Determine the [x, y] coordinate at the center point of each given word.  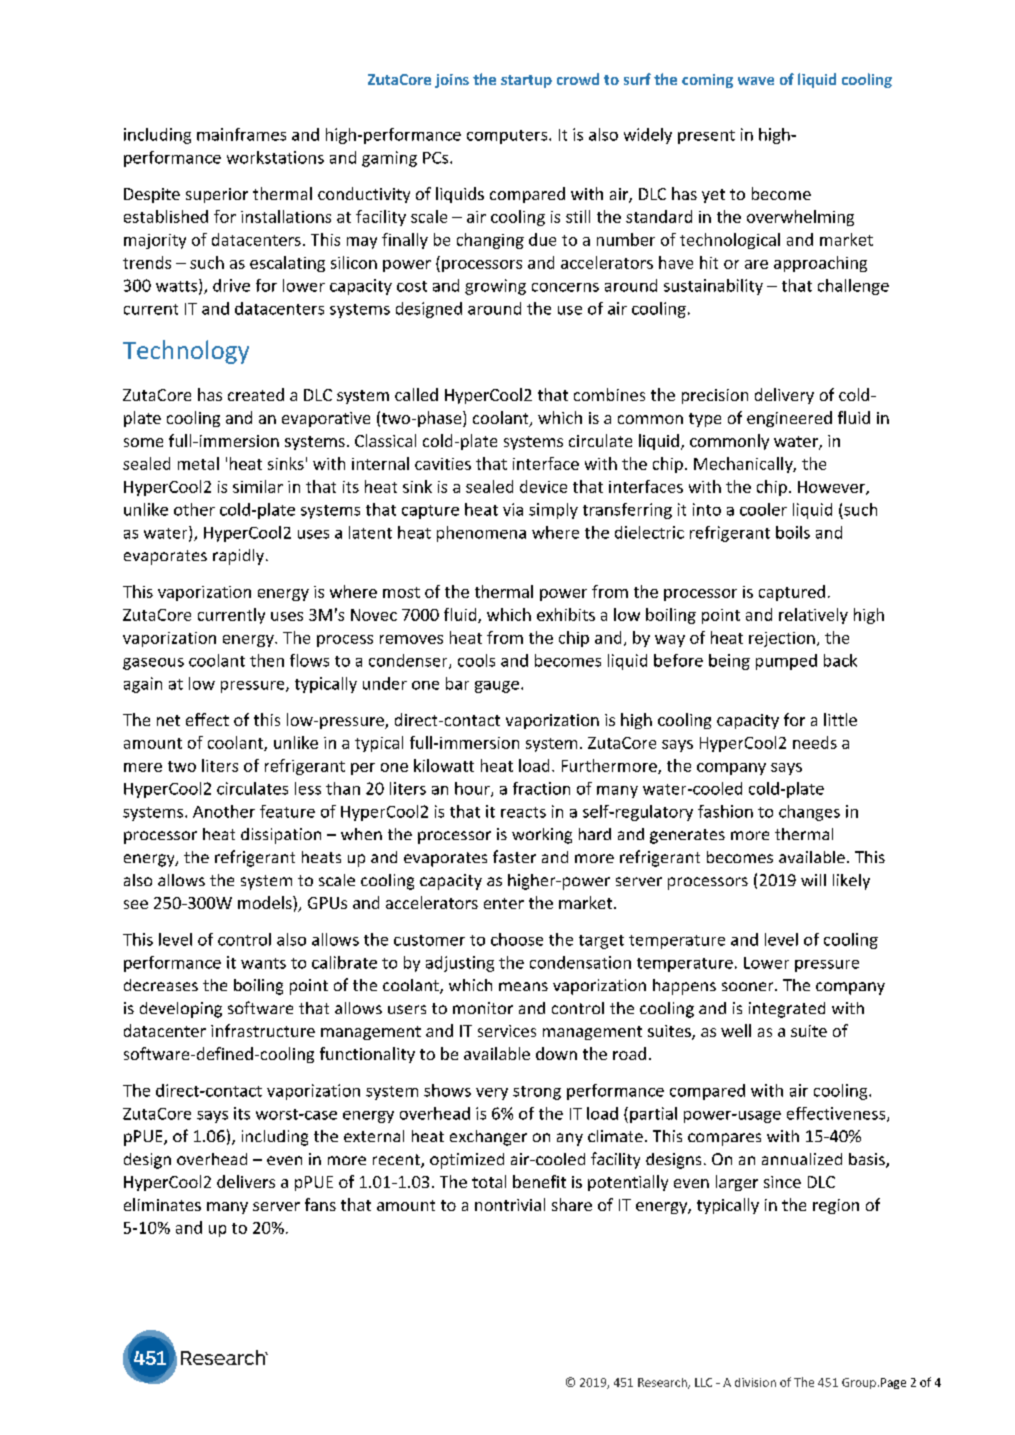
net [168, 720]
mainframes [241, 134]
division [755, 1382]
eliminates [162, 1204]
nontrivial [510, 1204]
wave [756, 81]
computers [508, 137]
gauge [498, 687]
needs [815, 742]
